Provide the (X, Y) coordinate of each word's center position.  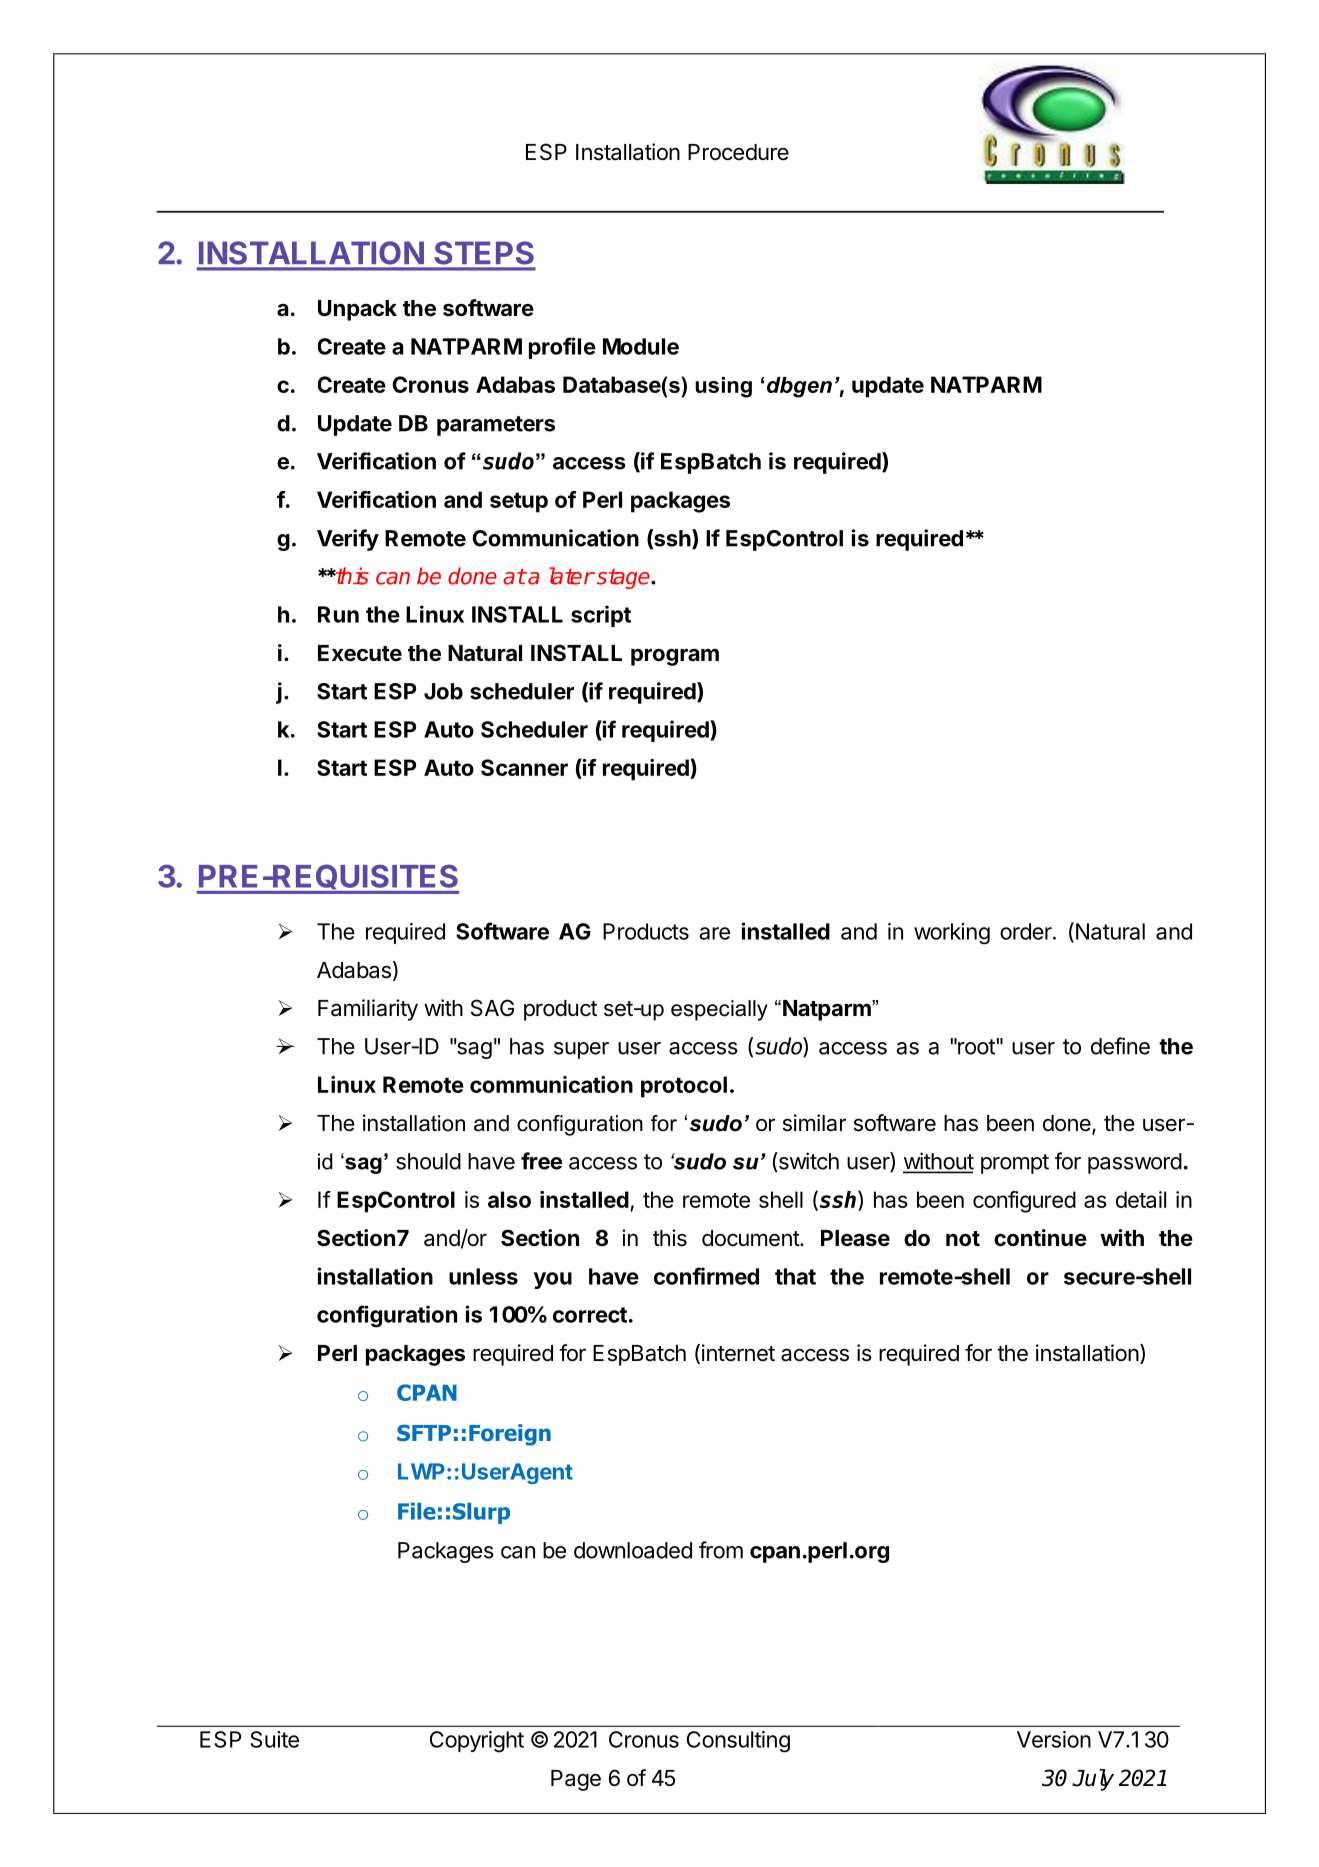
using (723, 387)
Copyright (477, 1742)
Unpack (357, 310)
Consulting (738, 1742)
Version (1054, 1739)
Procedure (738, 152)
